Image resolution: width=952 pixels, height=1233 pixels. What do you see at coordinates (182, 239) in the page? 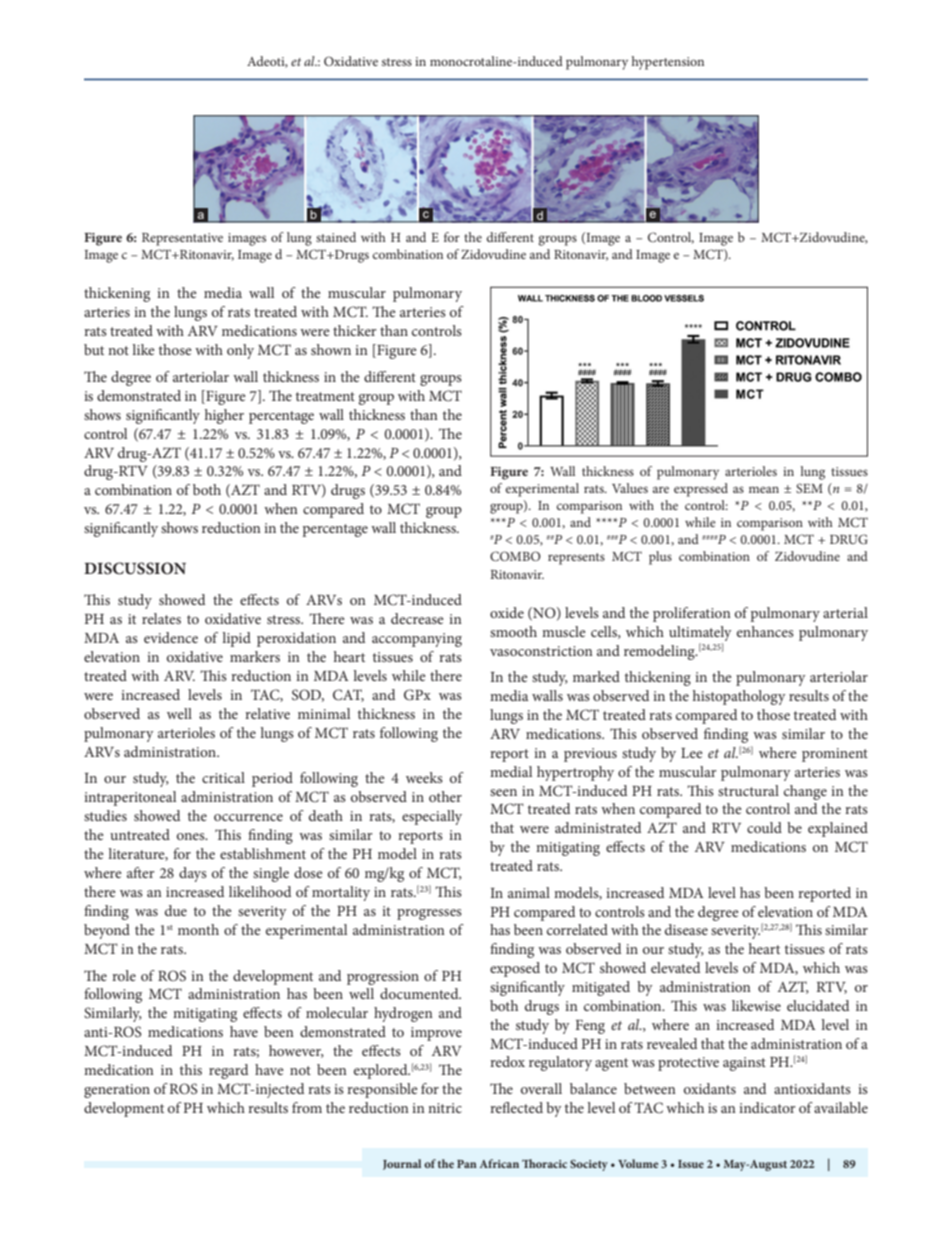
I see `Representative` at bounding box center [182, 239].
